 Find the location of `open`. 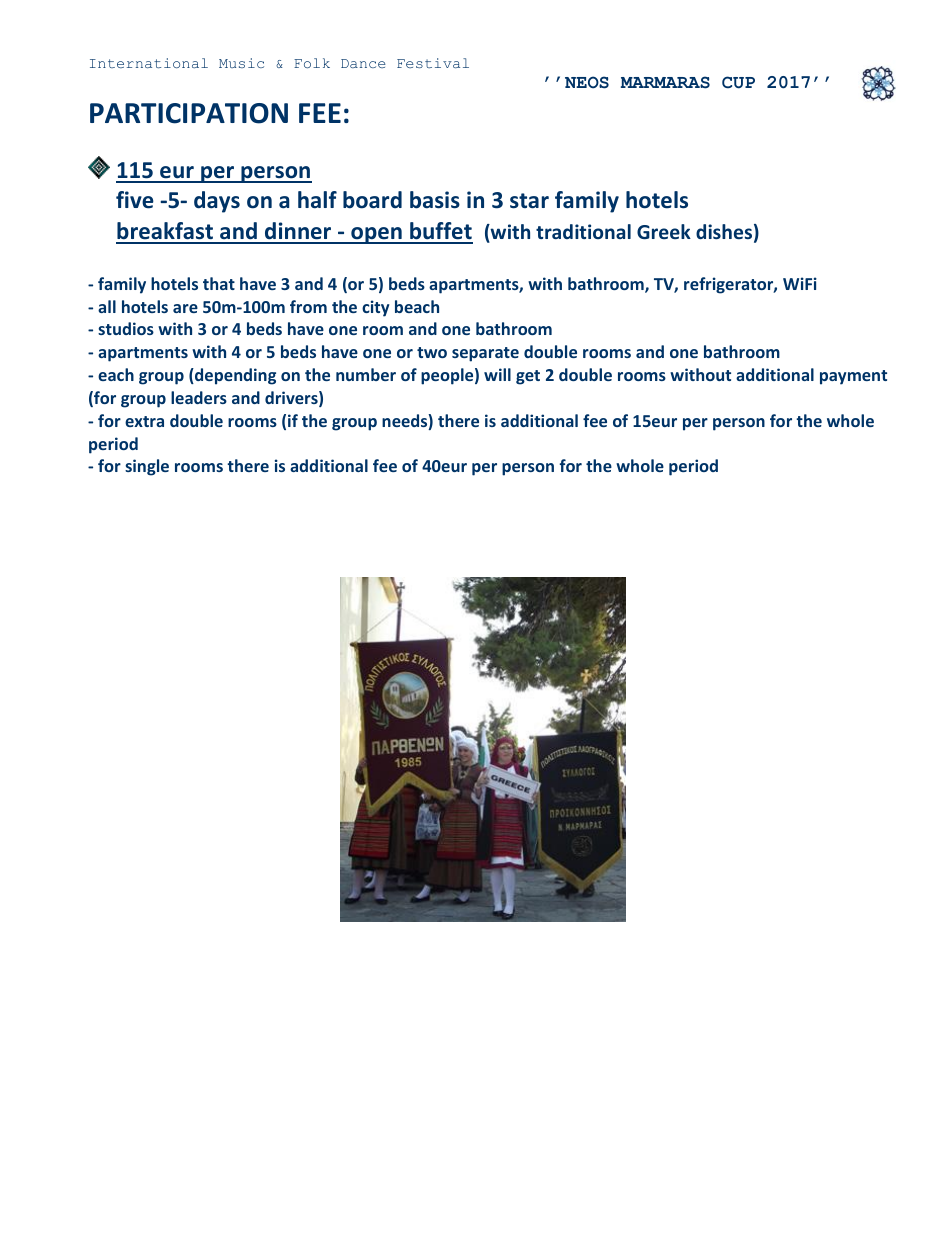

open is located at coordinates (376, 235).
